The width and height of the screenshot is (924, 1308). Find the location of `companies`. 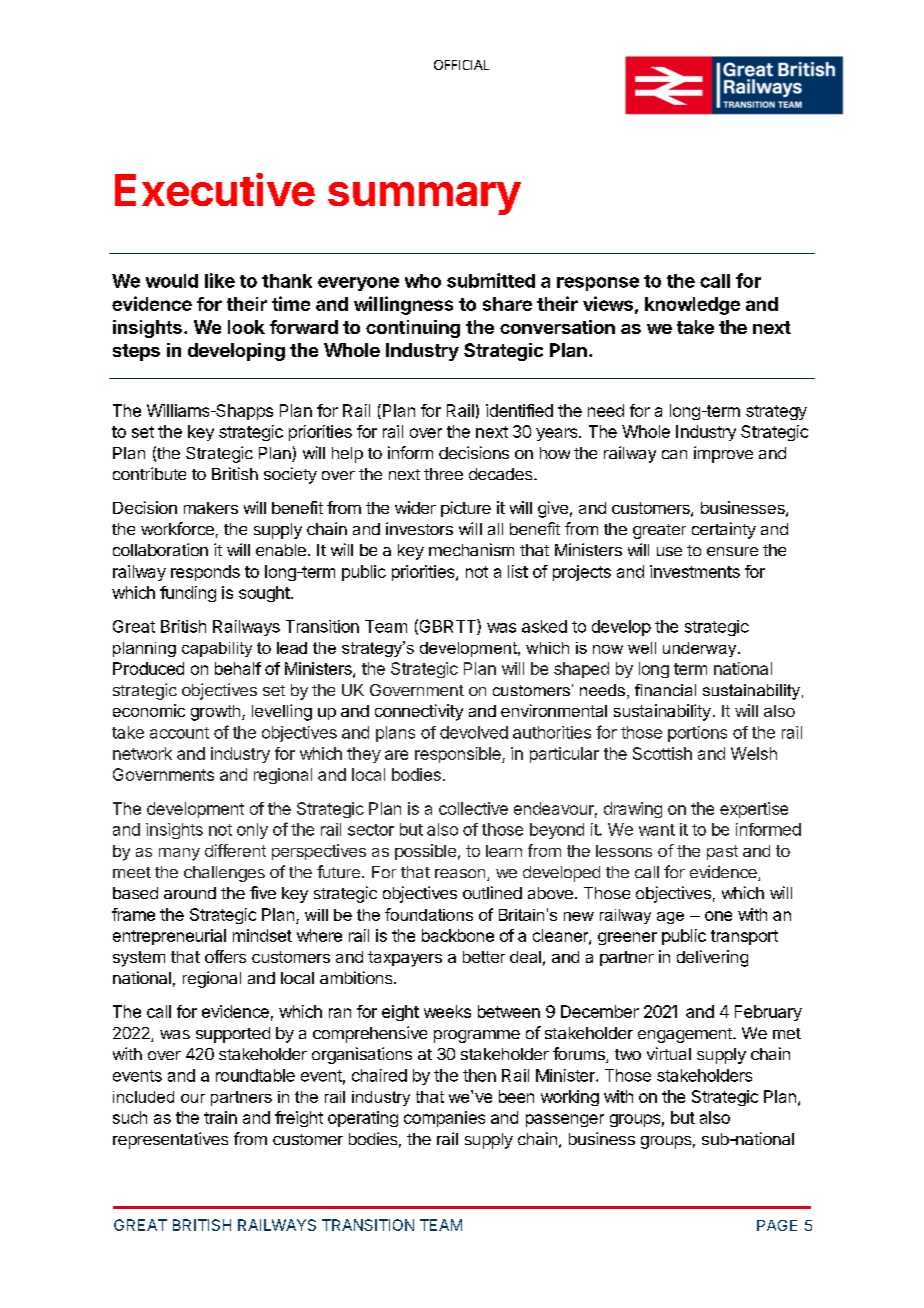

companies is located at coordinates (444, 1119).
